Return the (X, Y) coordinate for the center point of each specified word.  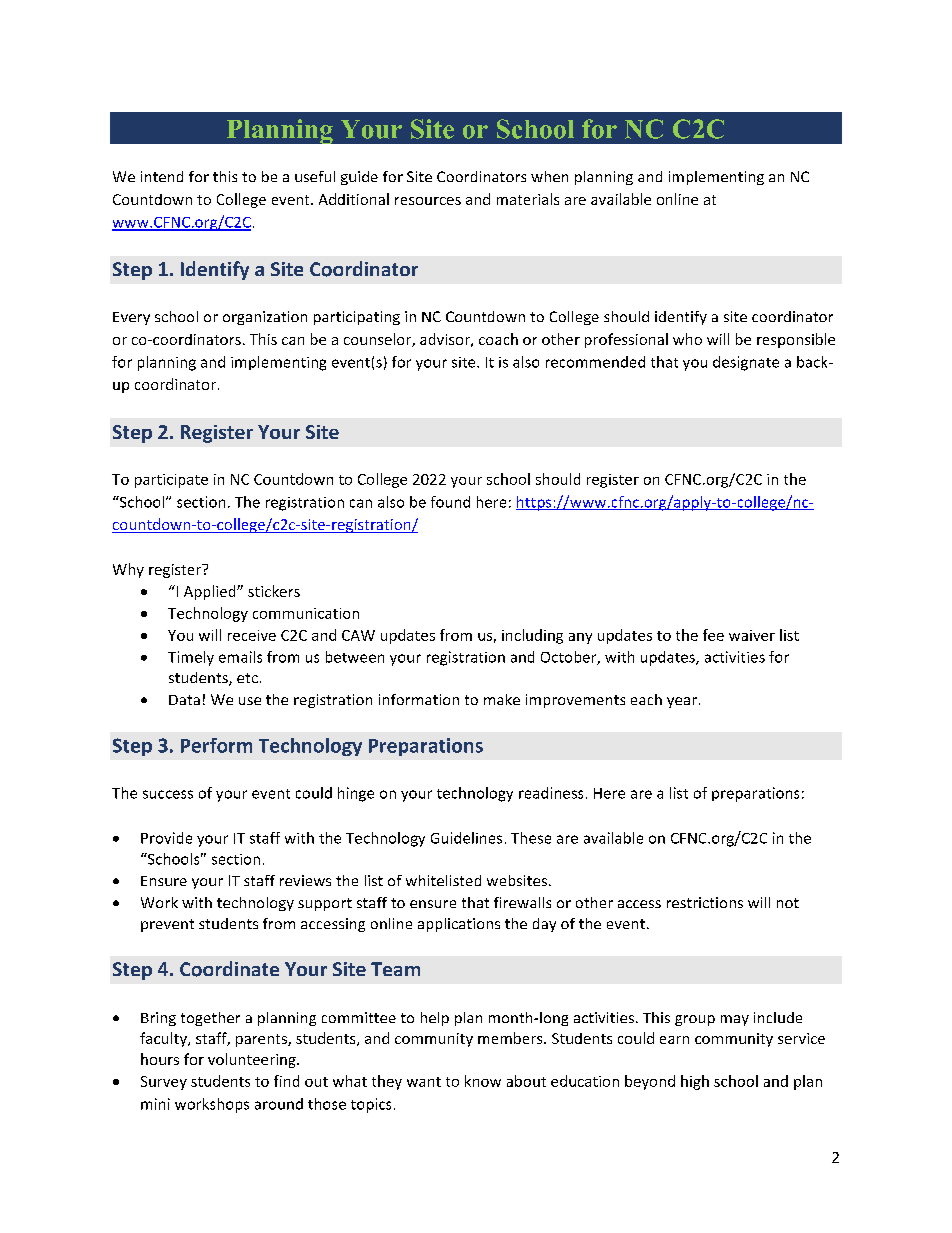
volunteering (253, 1060)
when (549, 176)
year (682, 702)
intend (162, 176)
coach (498, 339)
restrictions (705, 902)
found (450, 502)
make (502, 699)
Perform (216, 745)
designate (746, 363)
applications (459, 925)
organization (265, 318)
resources (428, 201)
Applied (211, 592)
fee (713, 635)
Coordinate (229, 969)
